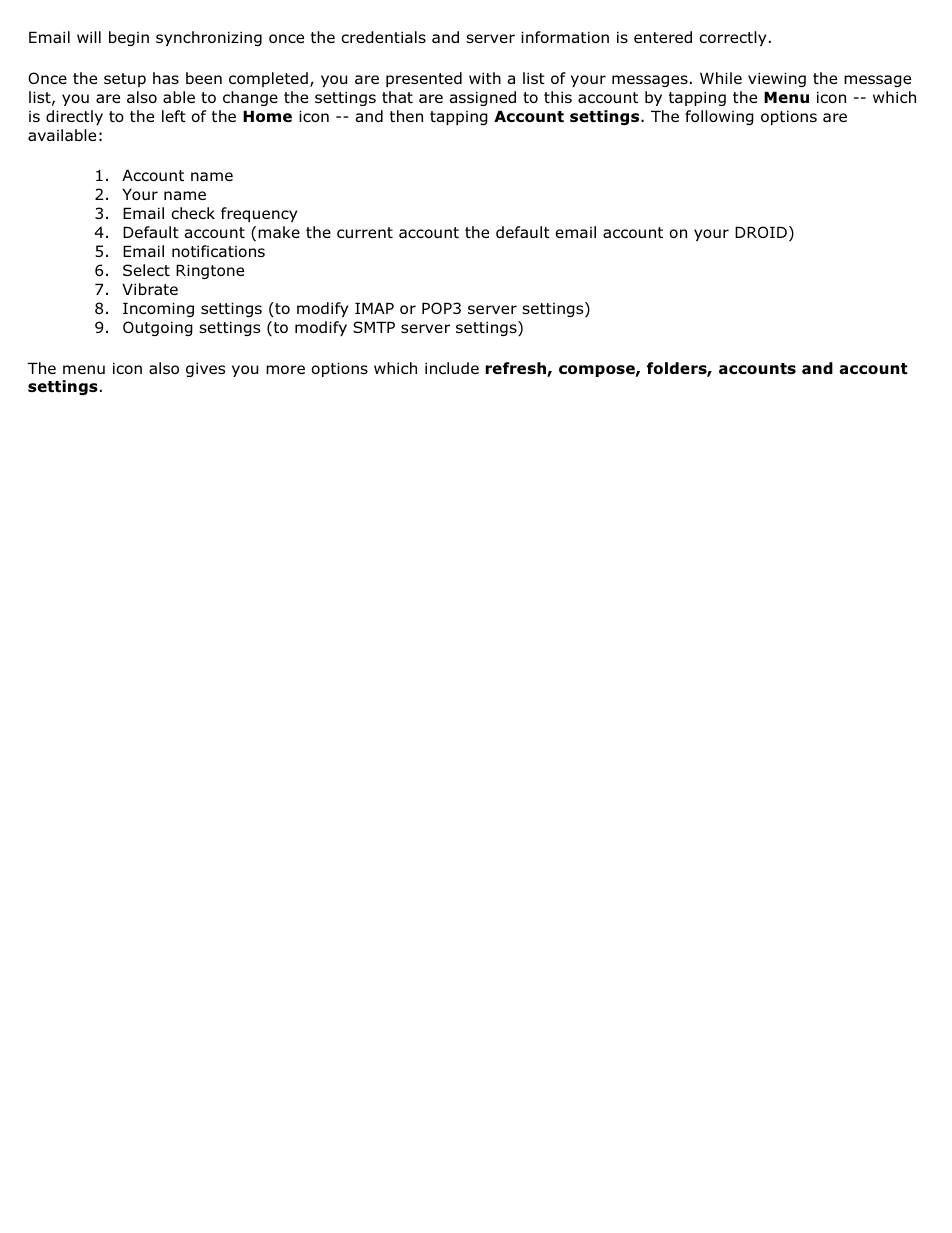  What do you see at coordinates (452, 368) in the screenshot?
I see `include` at bounding box center [452, 368].
